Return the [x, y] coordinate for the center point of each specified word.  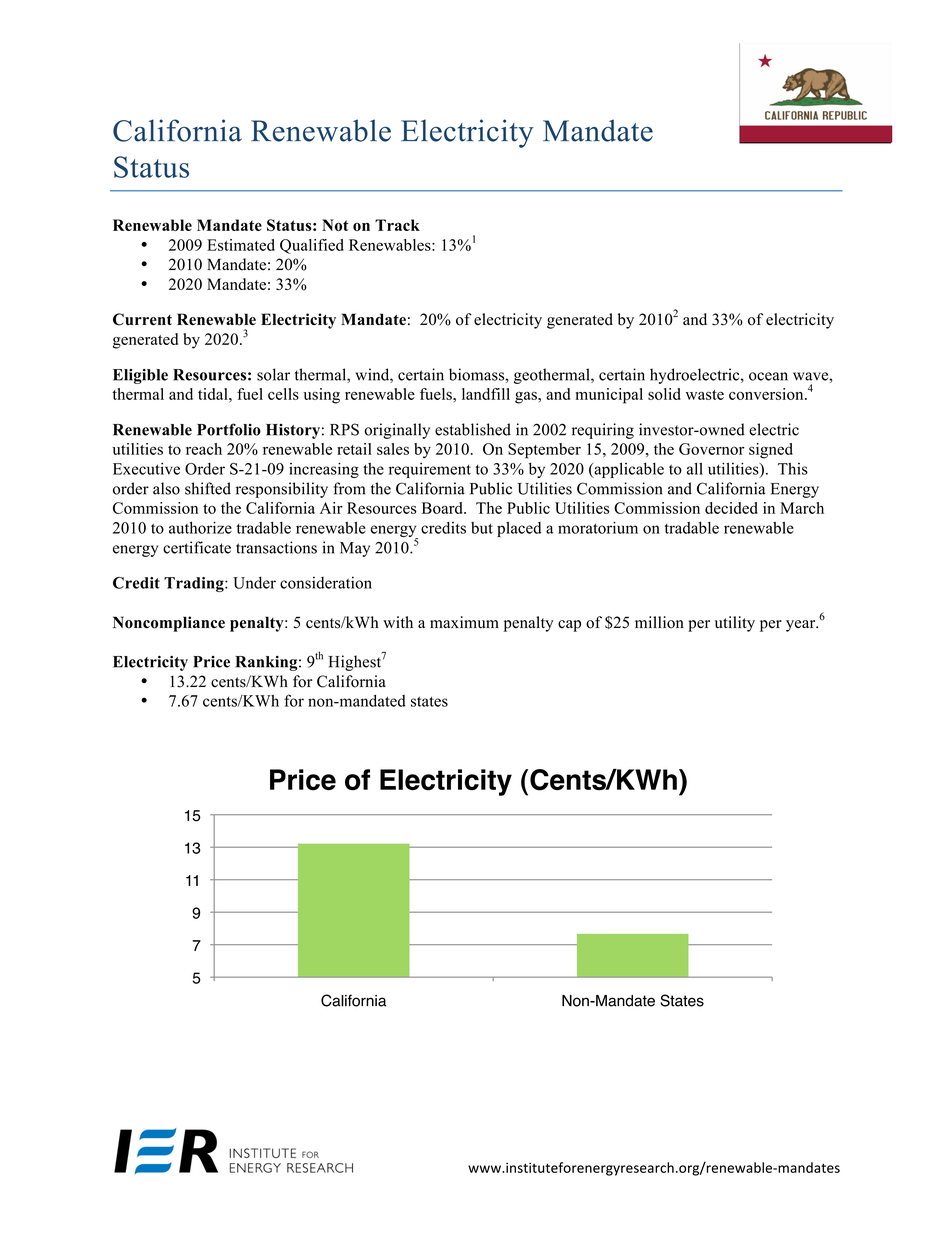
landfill [486, 394]
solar [273, 374]
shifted [208, 488]
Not [335, 225]
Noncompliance [169, 624]
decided [731, 508]
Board [443, 508]
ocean [768, 376]
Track [397, 225]
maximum [464, 622]
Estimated [241, 245]
